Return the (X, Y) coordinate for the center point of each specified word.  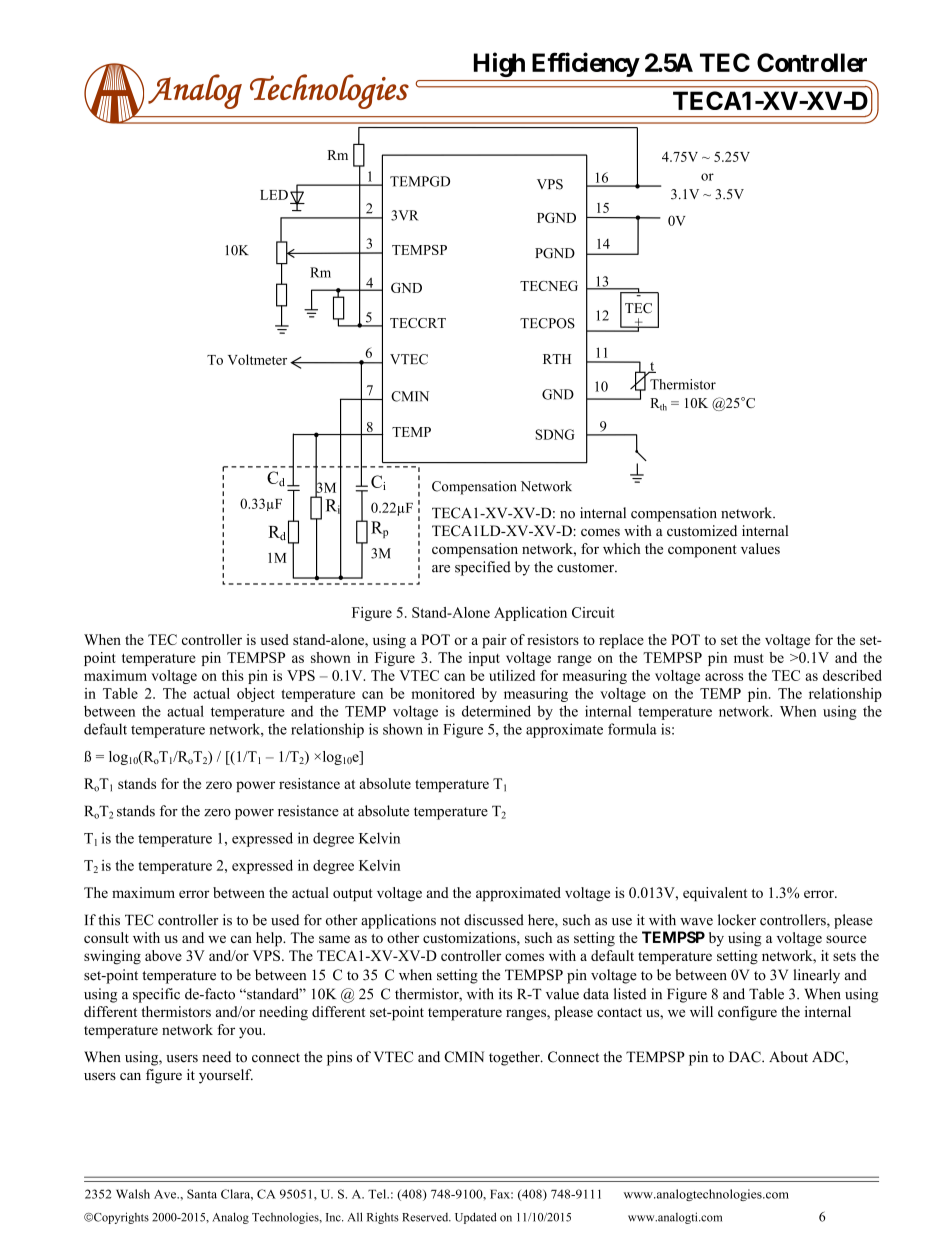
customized (702, 531)
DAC (746, 1057)
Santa (202, 1194)
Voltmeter (257, 359)
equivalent (715, 894)
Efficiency (585, 64)
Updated (476, 1218)
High (499, 64)
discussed (494, 920)
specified (483, 568)
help (270, 939)
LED (274, 195)
